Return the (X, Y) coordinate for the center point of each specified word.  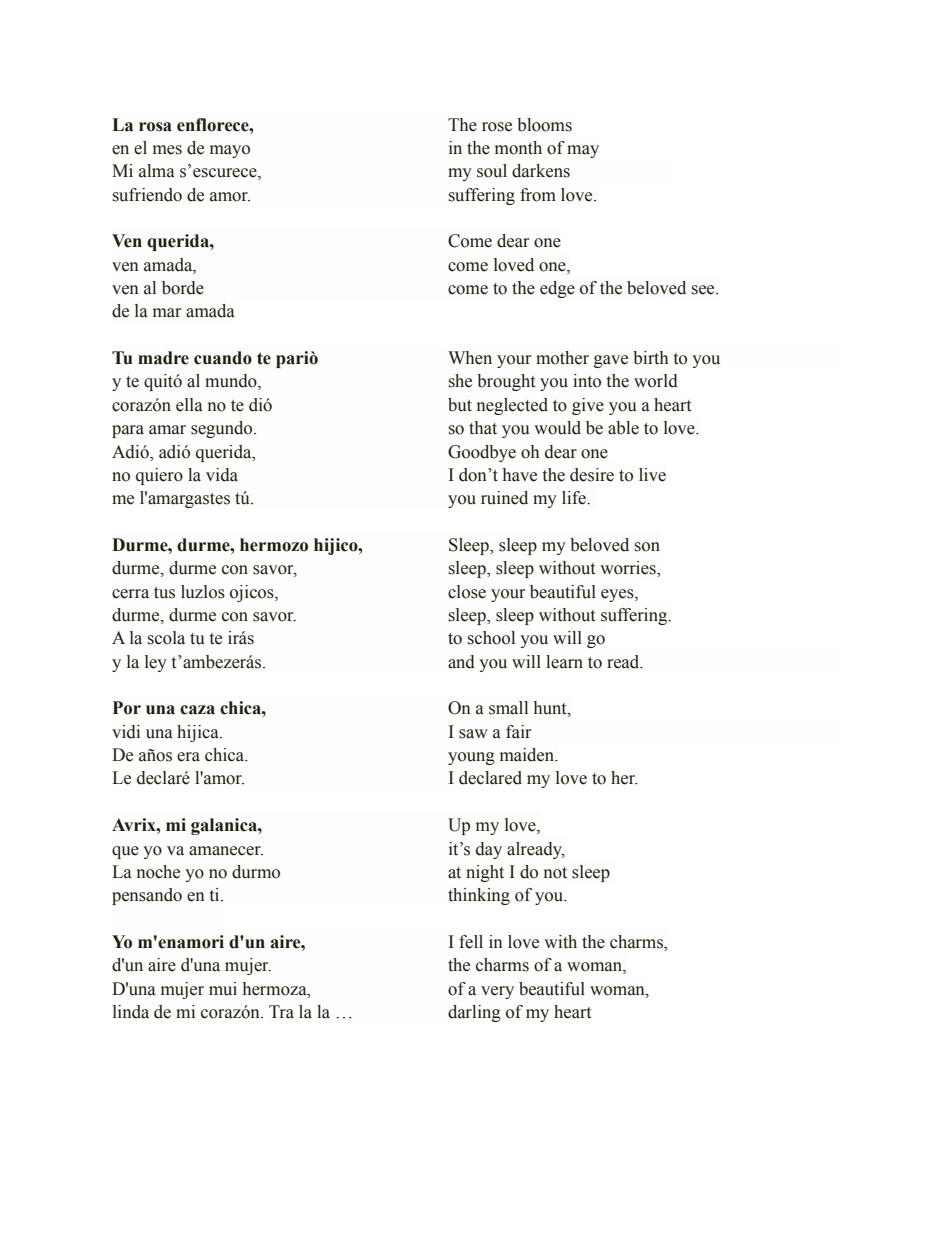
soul (492, 171)
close (467, 592)
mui (223, 989)
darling (474, 1013)
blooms (544, 125)
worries (629, 569)
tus (164, 593)
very (497, 992)
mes (167, 150)
